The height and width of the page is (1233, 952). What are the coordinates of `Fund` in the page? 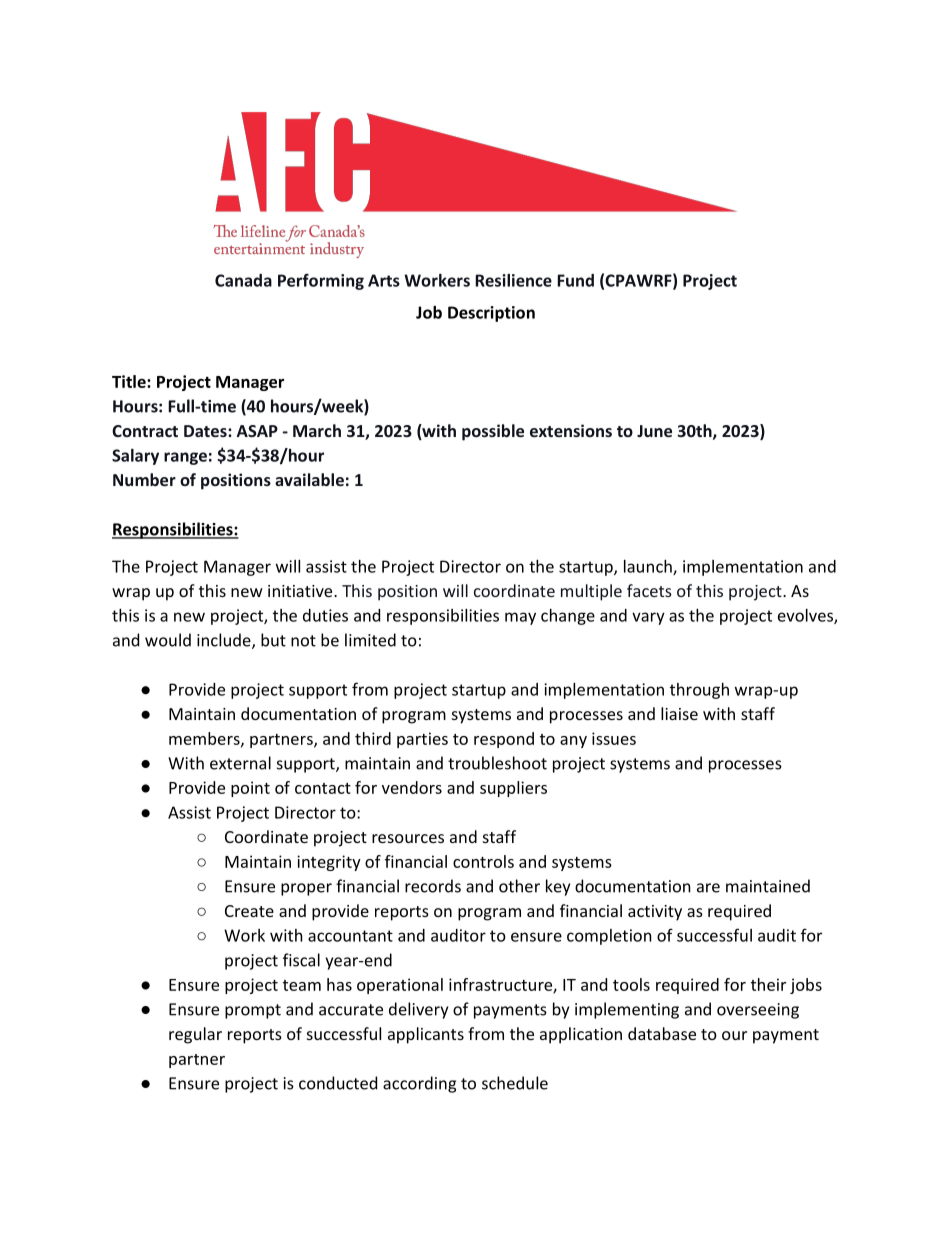 It's located at (575, 280).
